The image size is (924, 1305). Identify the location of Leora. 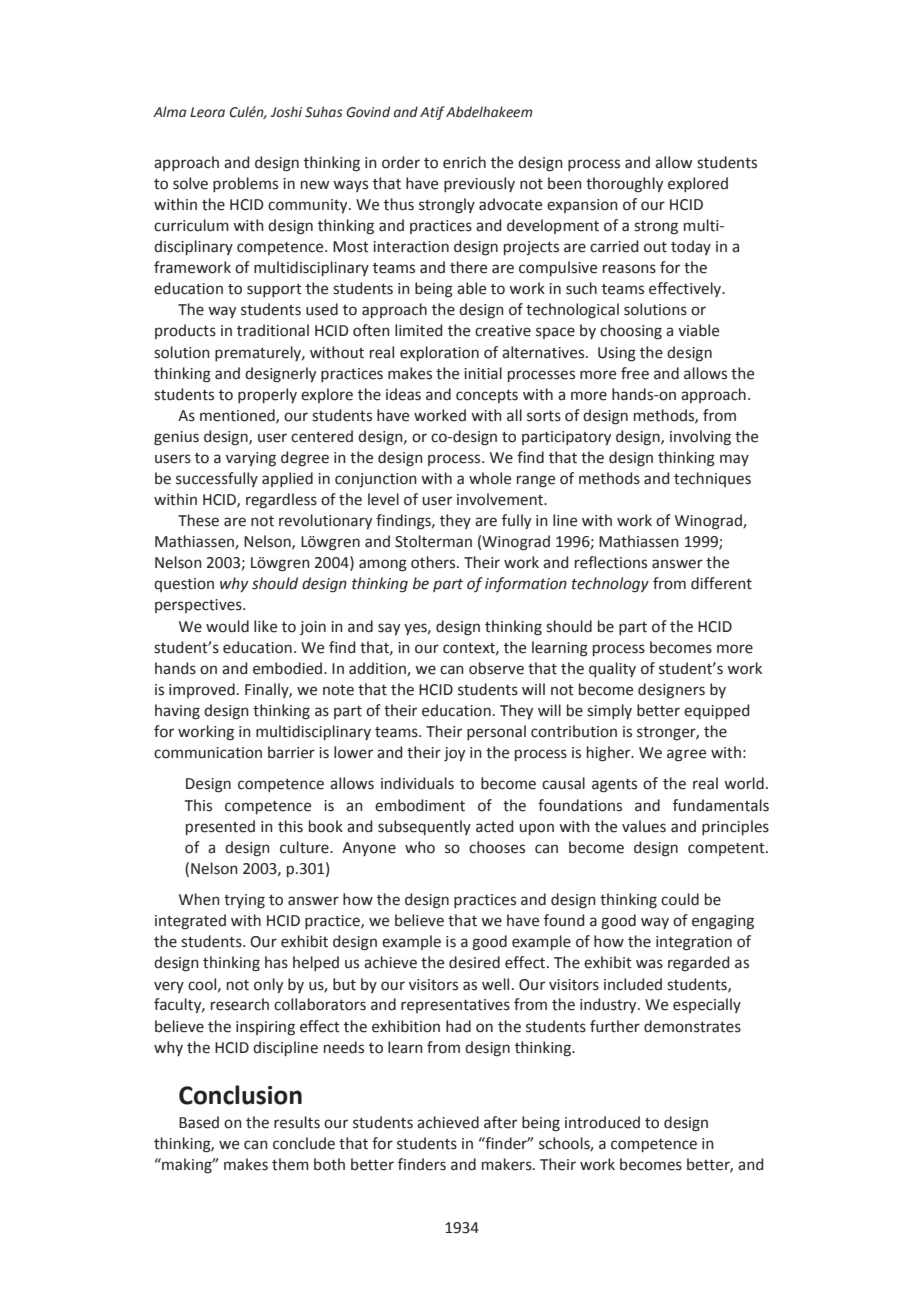
(207, 112).
